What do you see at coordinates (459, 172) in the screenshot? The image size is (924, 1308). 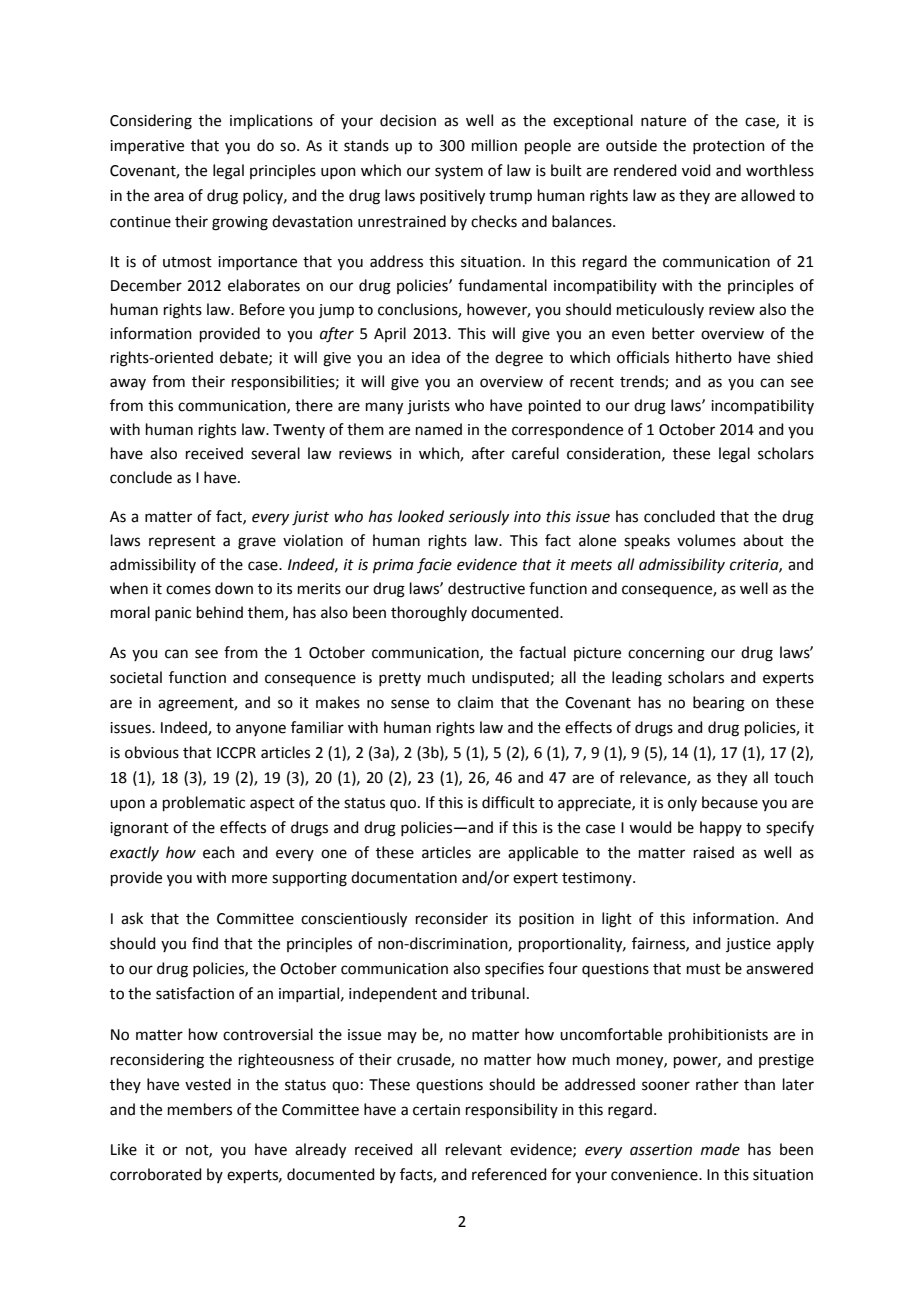 I see `system` at bounding box center [459, 172].
